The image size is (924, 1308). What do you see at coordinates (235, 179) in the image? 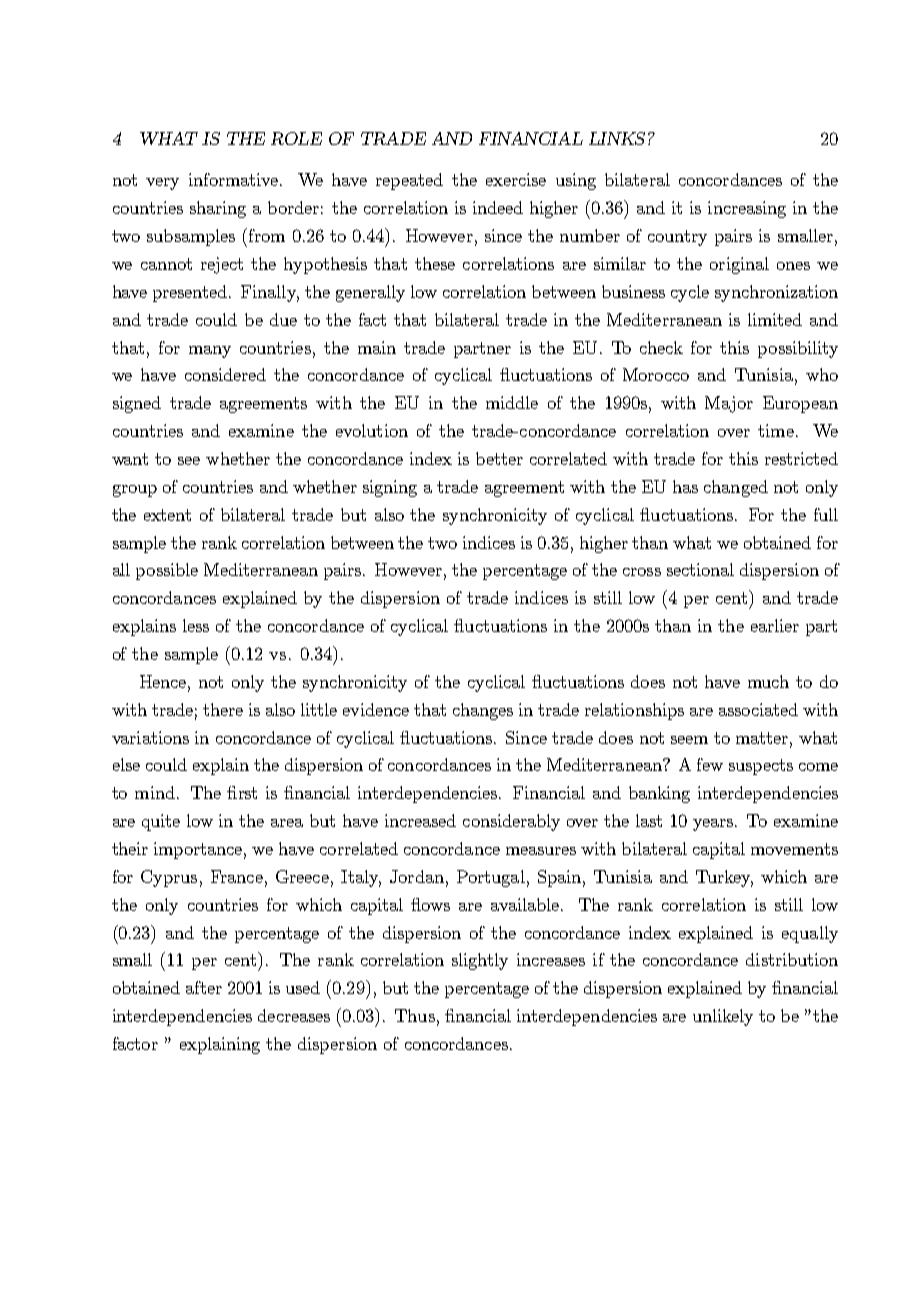
I see `informative` at bounding box center [235, 179].
